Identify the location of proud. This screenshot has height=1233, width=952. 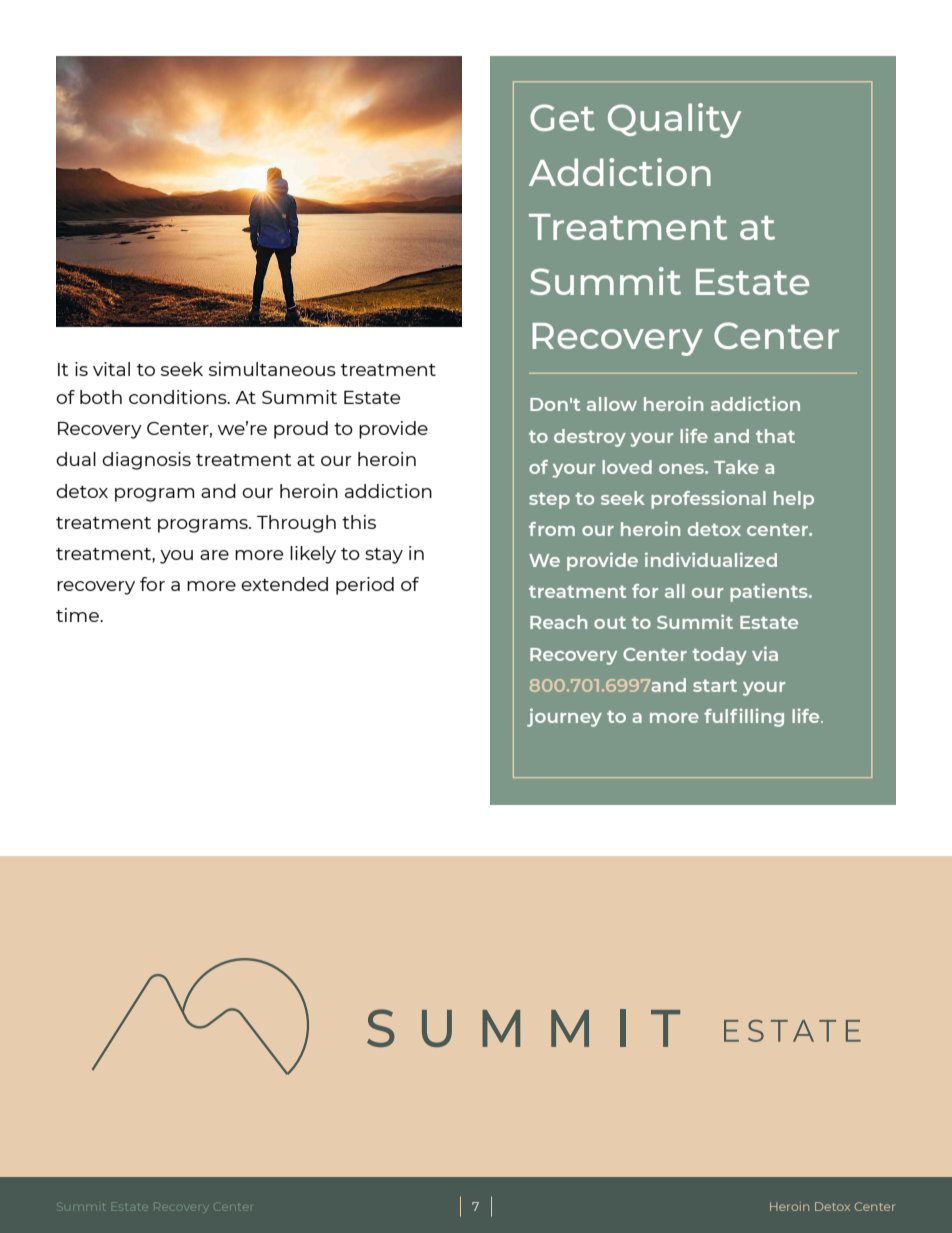
(301, 430).
